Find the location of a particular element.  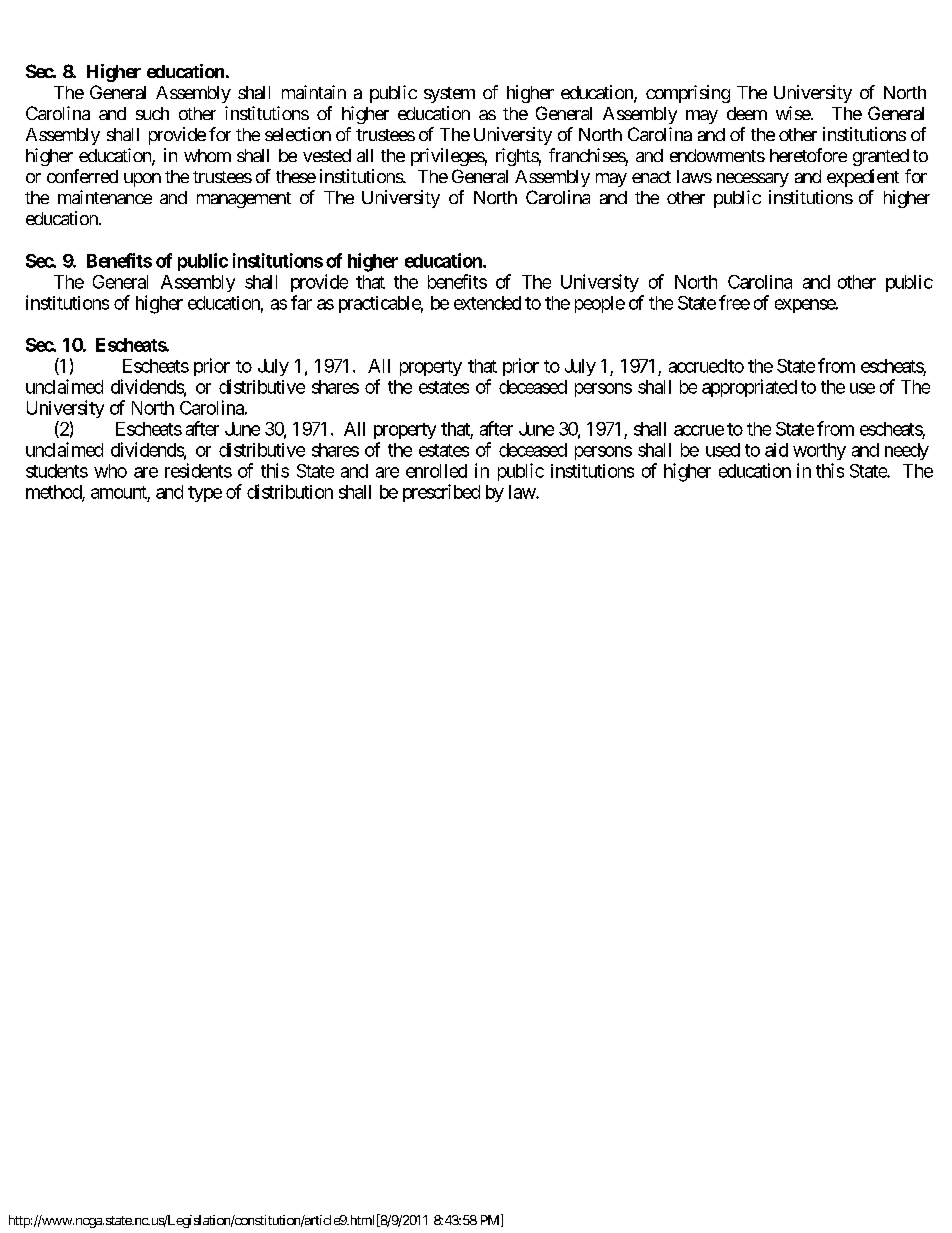

maintenance is located at coordinates (105, 197).
